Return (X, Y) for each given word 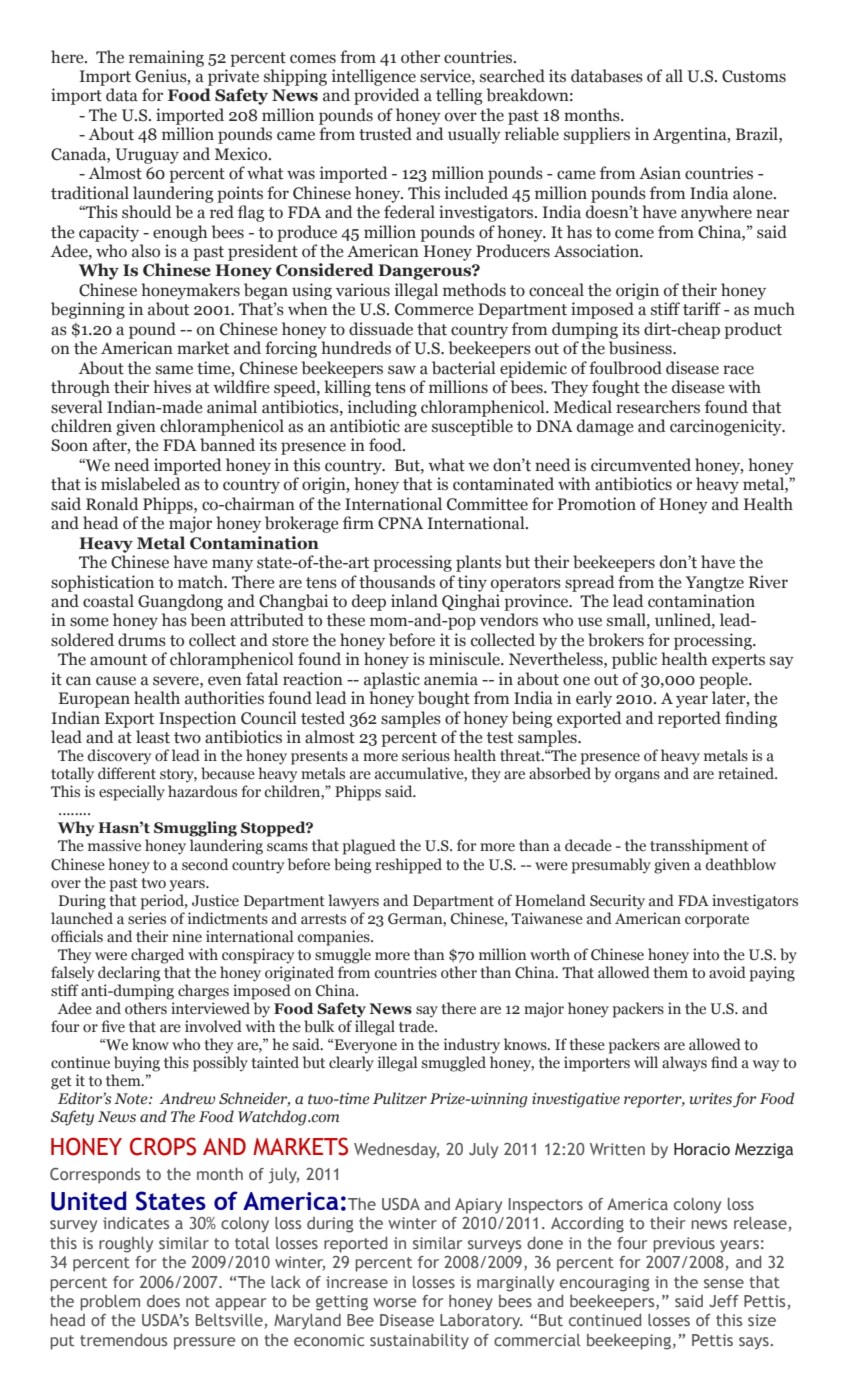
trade (417, 1026)
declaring (129, 974)
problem (110, 1303)
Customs (754, 76)
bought (444, 699)
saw (402, 370)
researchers (658, 407)
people (724, 680)
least (153, 737)
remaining (166, 58)
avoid (727, 972)
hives (172, 387)
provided (387, 96)
